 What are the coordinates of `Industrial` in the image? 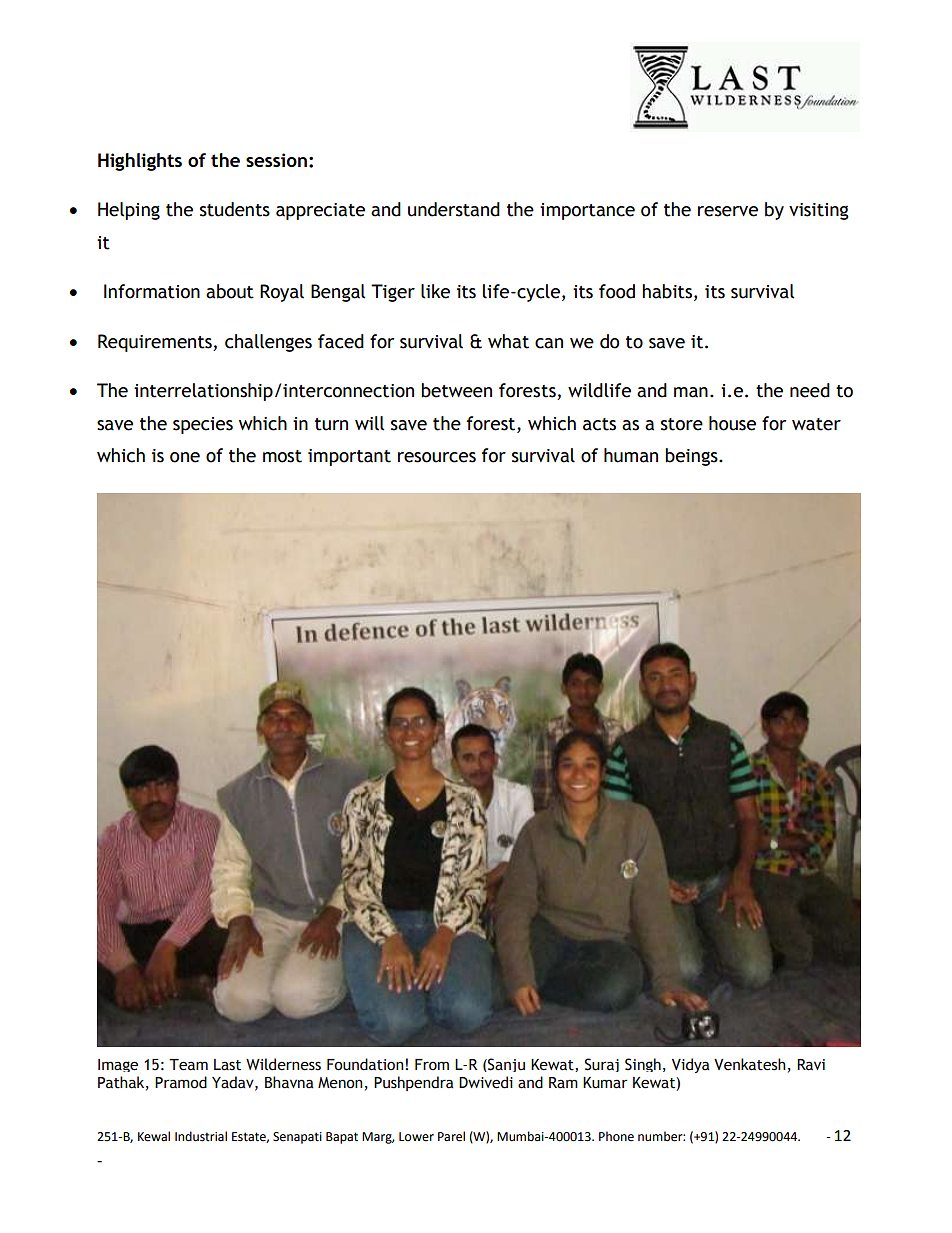 It's located at (201, 1136).
